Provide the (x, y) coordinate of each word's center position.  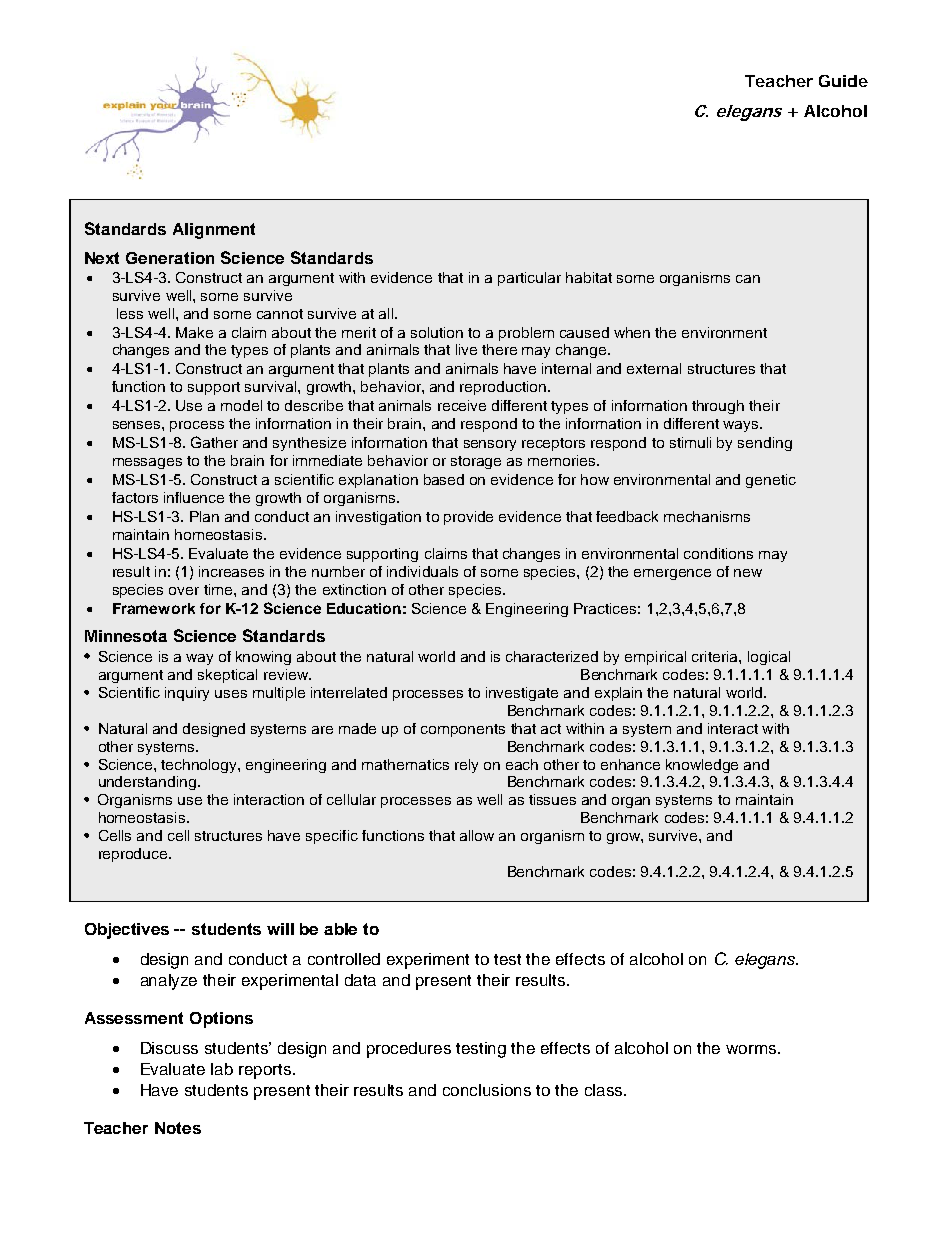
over (184, 591)
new (748, 573)
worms (752, 1049)
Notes (178, 1128)
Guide (843, 81)
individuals (422, 571)
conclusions (487, 1090)
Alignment (214, 231)
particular (529, 279)
